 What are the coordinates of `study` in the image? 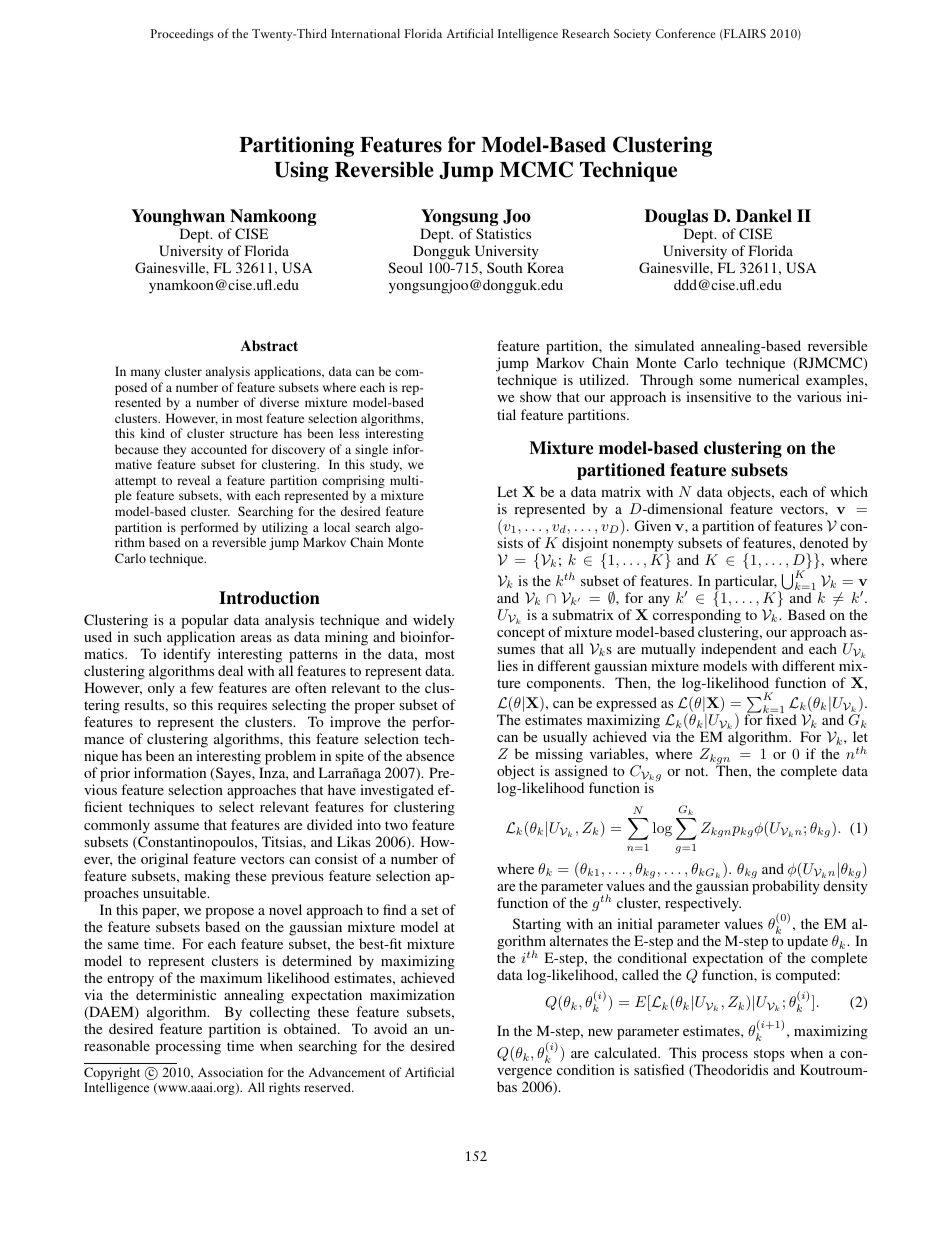 It's located at (386, 465).
